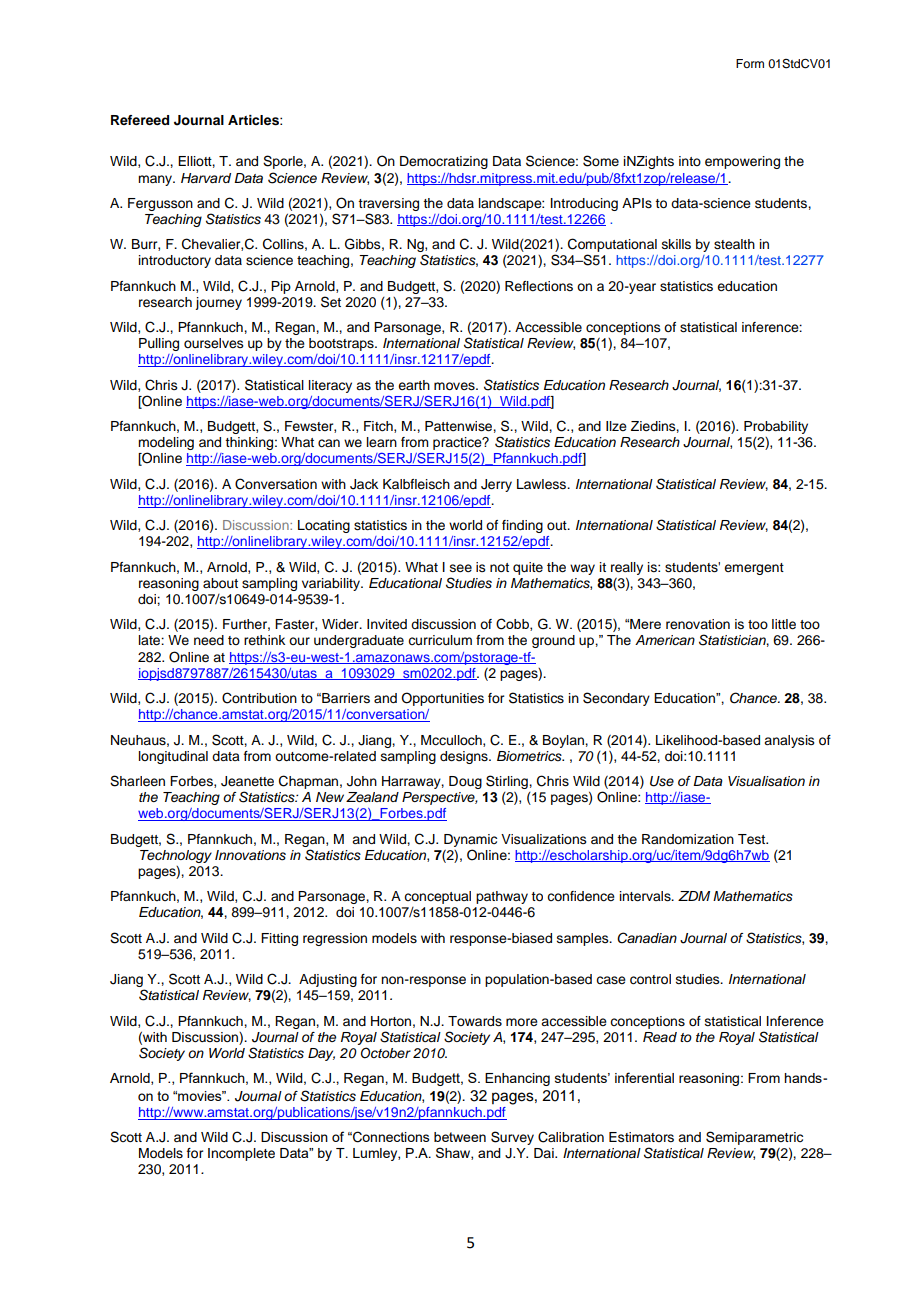 The image size is (924, 1308). What do you see at coordinates (140, 120) in the image?
I see `Refereed` at bounding box center [140, 120].
